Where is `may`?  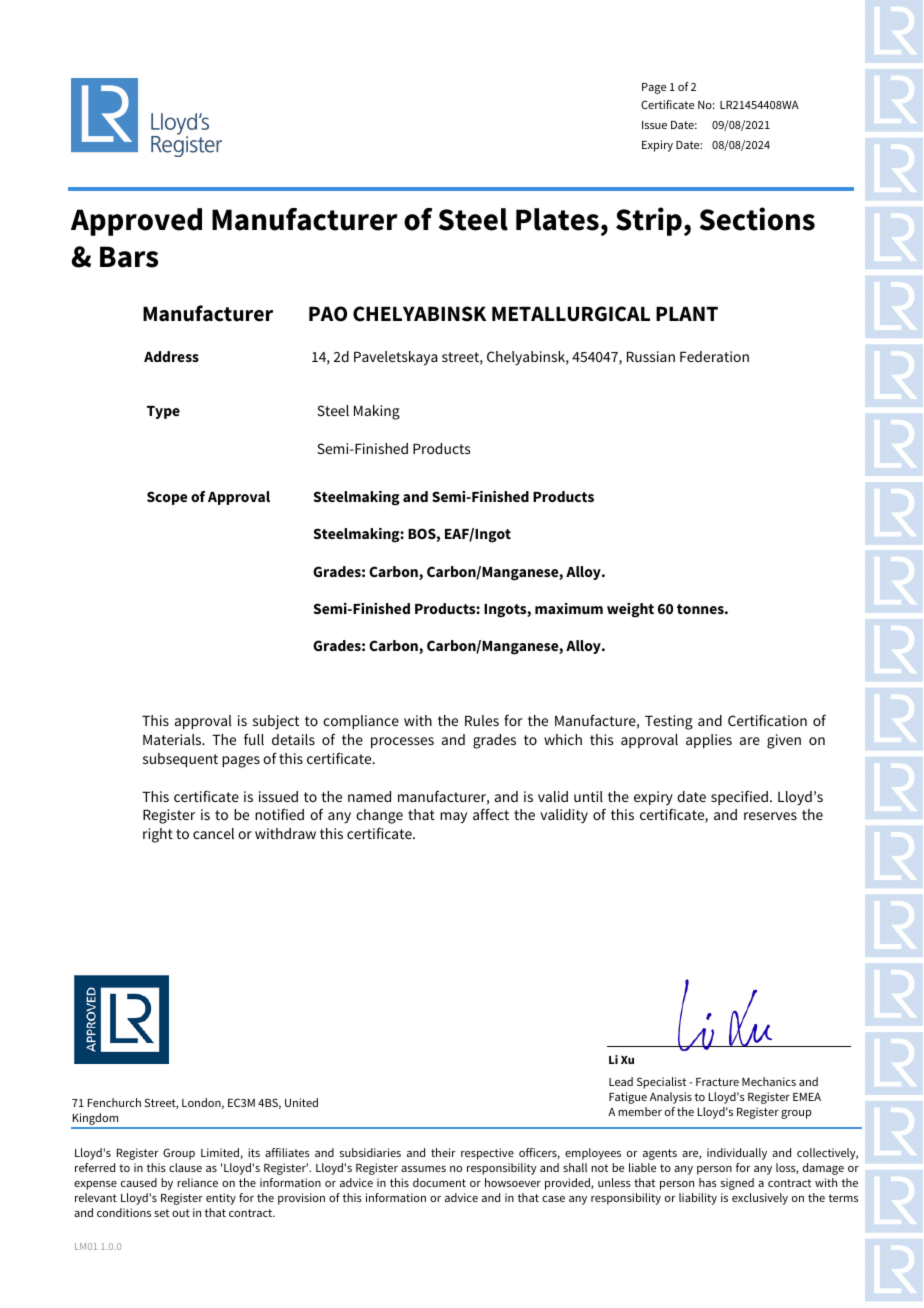 may is located at coordinates (453, 818).
